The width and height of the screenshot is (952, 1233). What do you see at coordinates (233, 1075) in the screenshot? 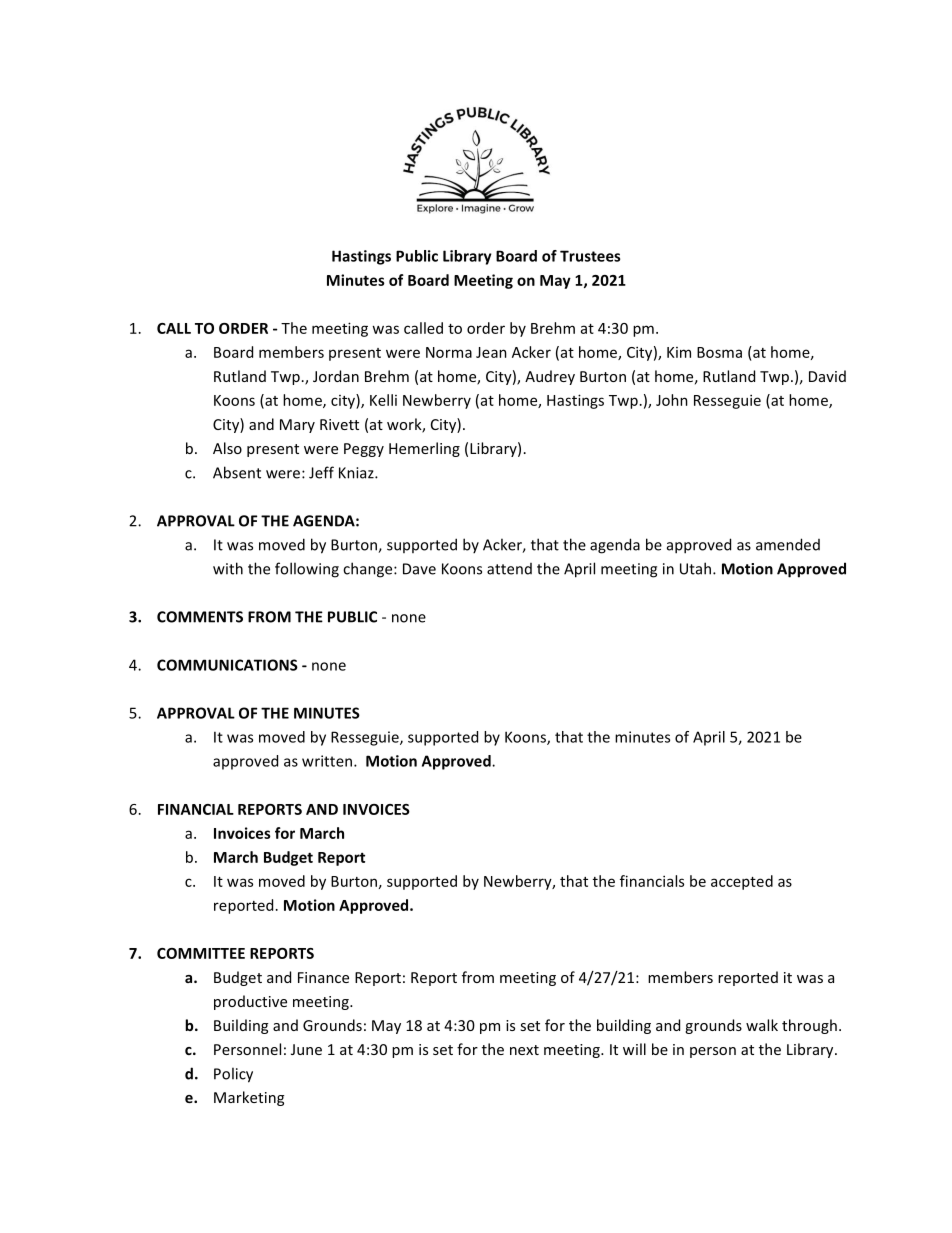
I see `Policy` at bounding box center [233, 1075].
